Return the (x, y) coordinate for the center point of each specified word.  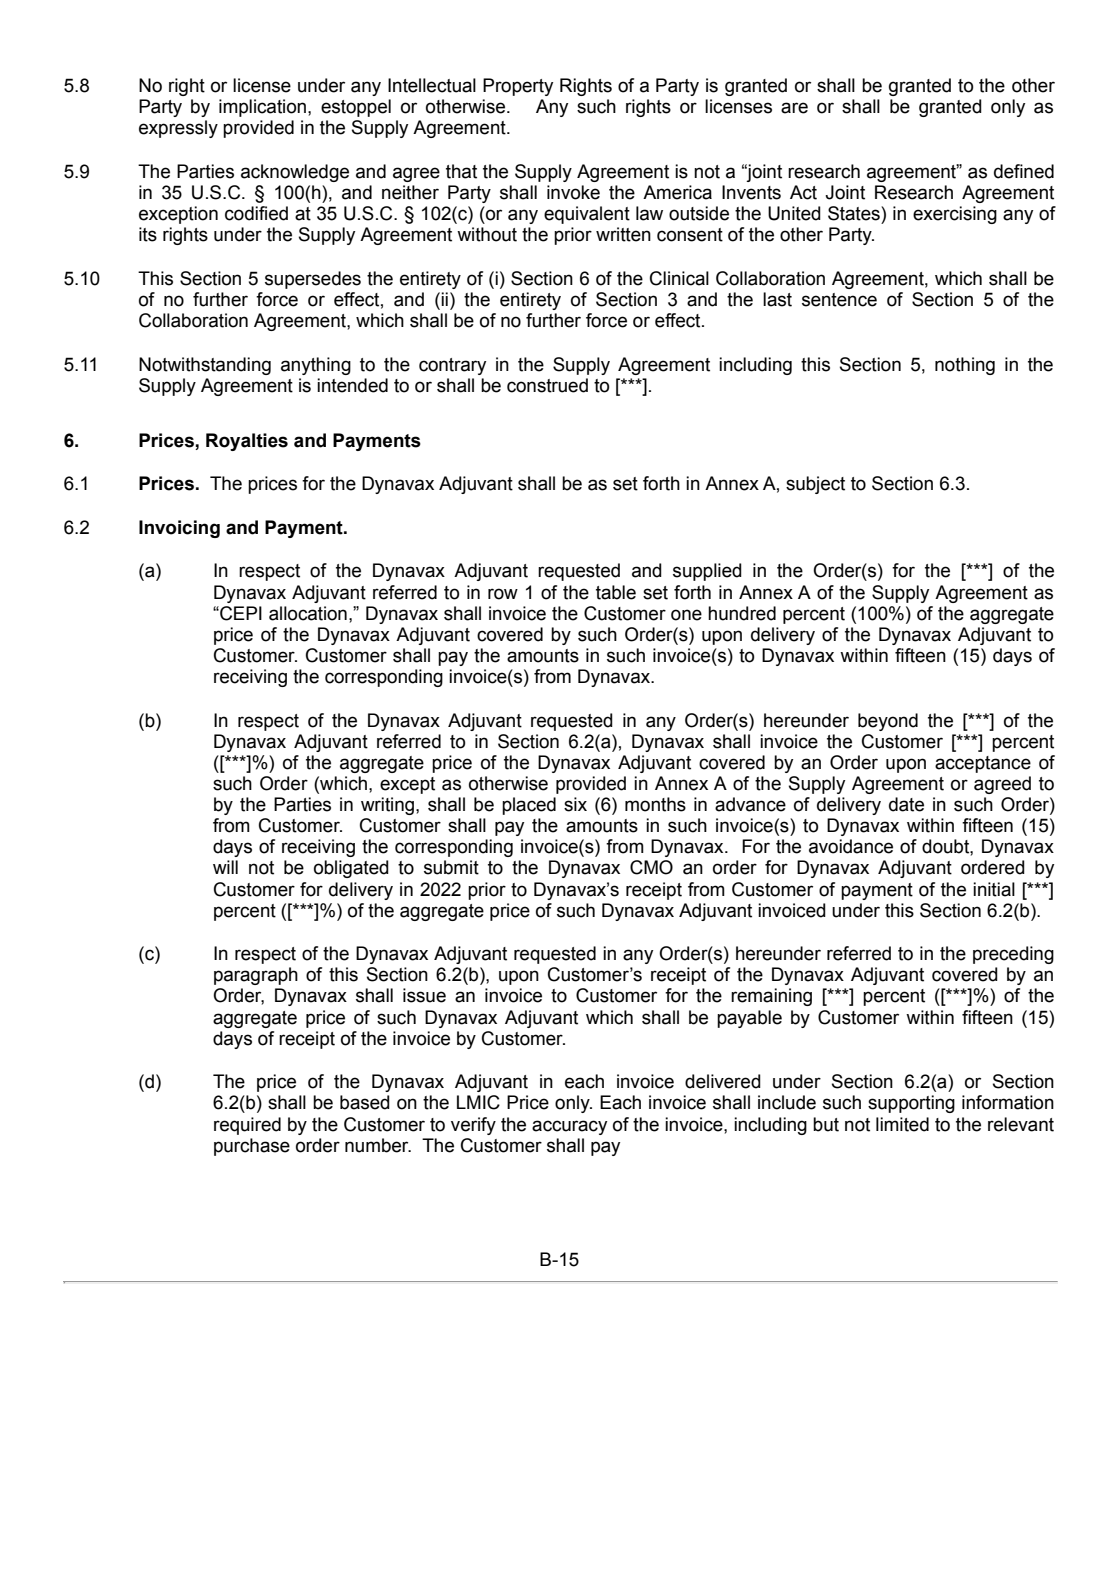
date (906, 804)
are (794, 108)
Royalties (247, 442)
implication (262, 108)
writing (387, 806)
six (575, 804)
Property (518, 87)
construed (547, 385)
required (247, 1126)
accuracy (569, 1127)
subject (815, 485)
